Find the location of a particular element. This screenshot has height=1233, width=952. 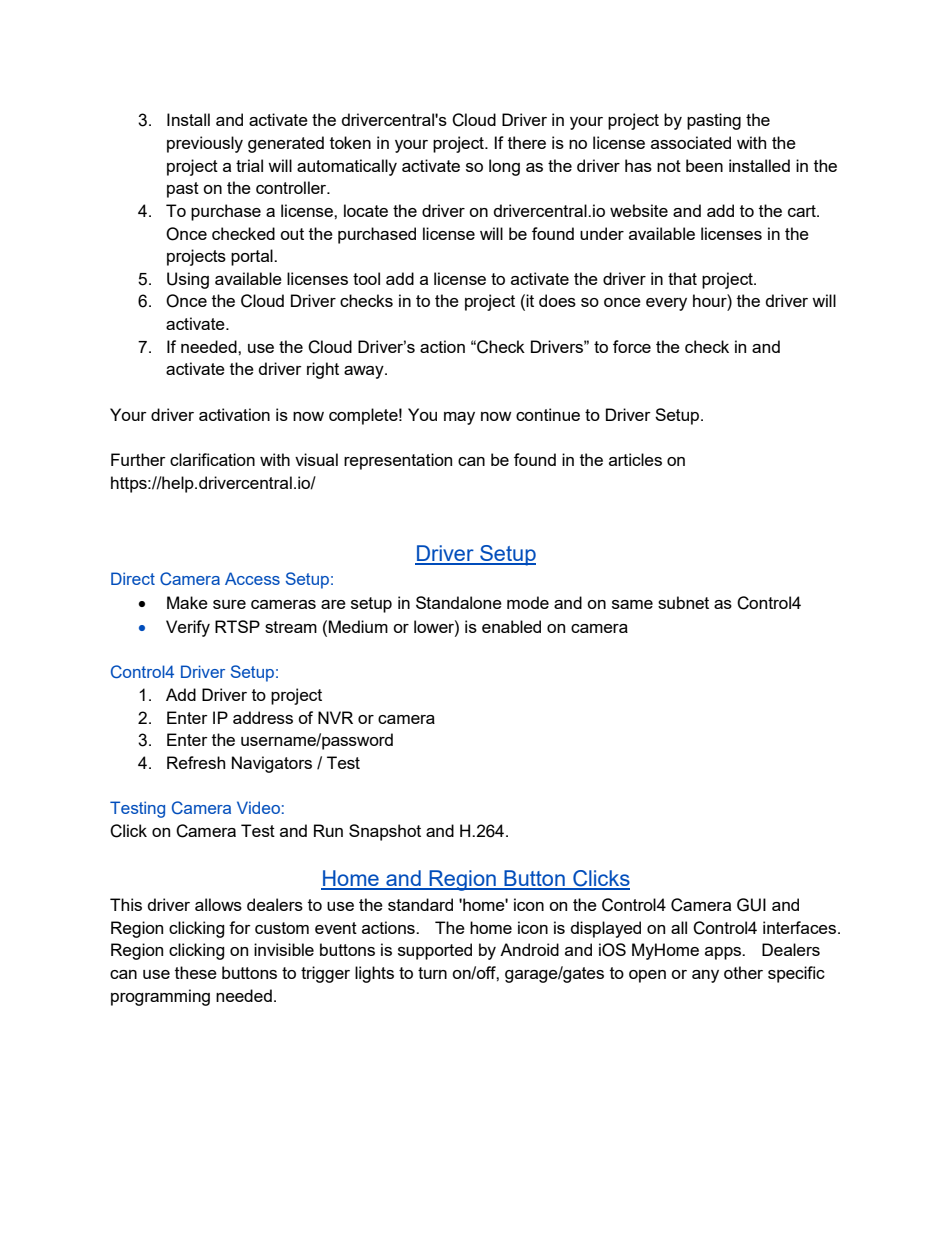

enabled is located at coordinates (511, 626).
